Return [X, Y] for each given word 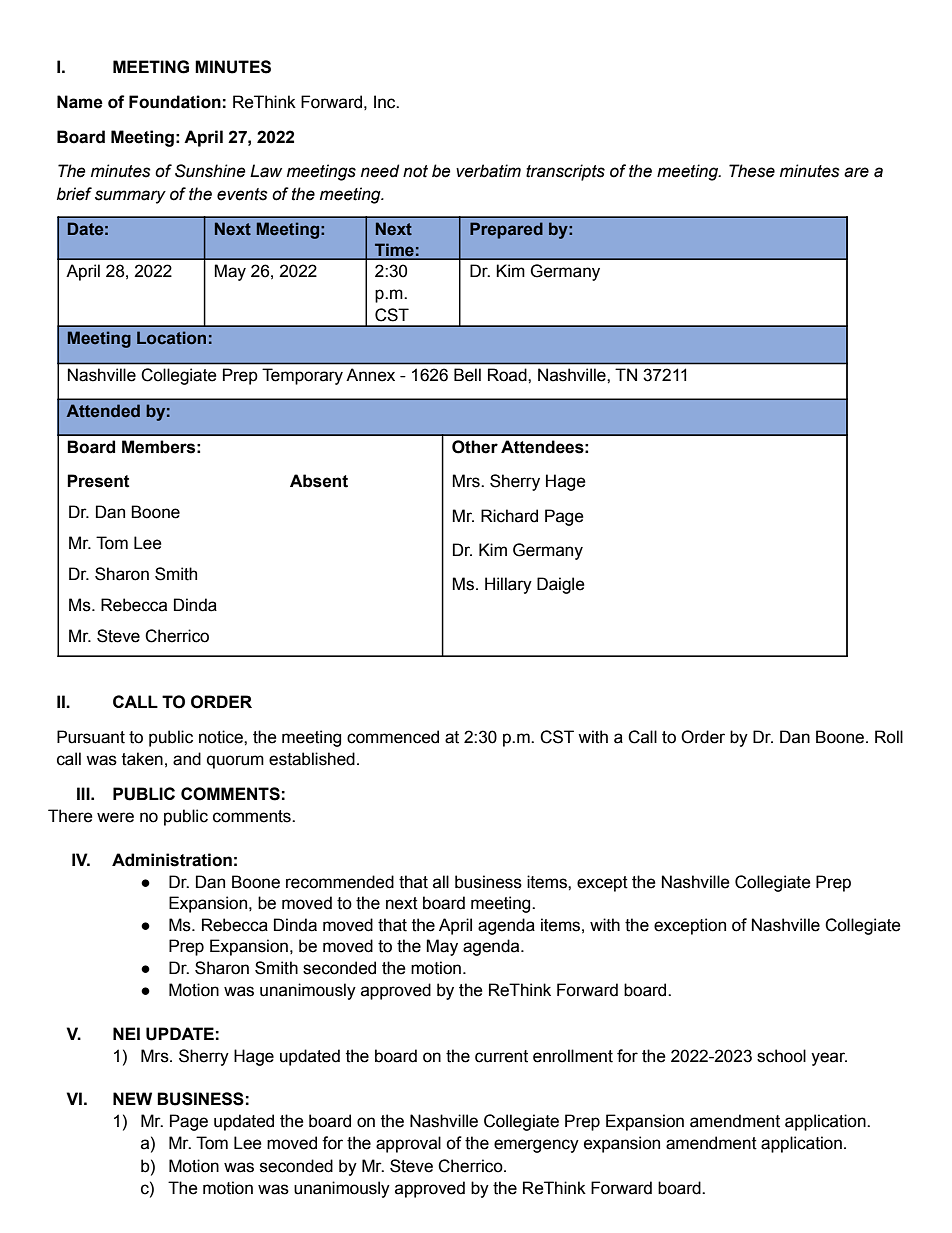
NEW [132, 1098]
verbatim [488, 171]
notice [222, 737]
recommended [340, 882]
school [781, 1056]
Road [508, 375]
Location [171, 337]
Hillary [508, 585]
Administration [172, 860]
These [752, 171]
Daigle [561, 585]
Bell [467, 375]
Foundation [175, 102]
